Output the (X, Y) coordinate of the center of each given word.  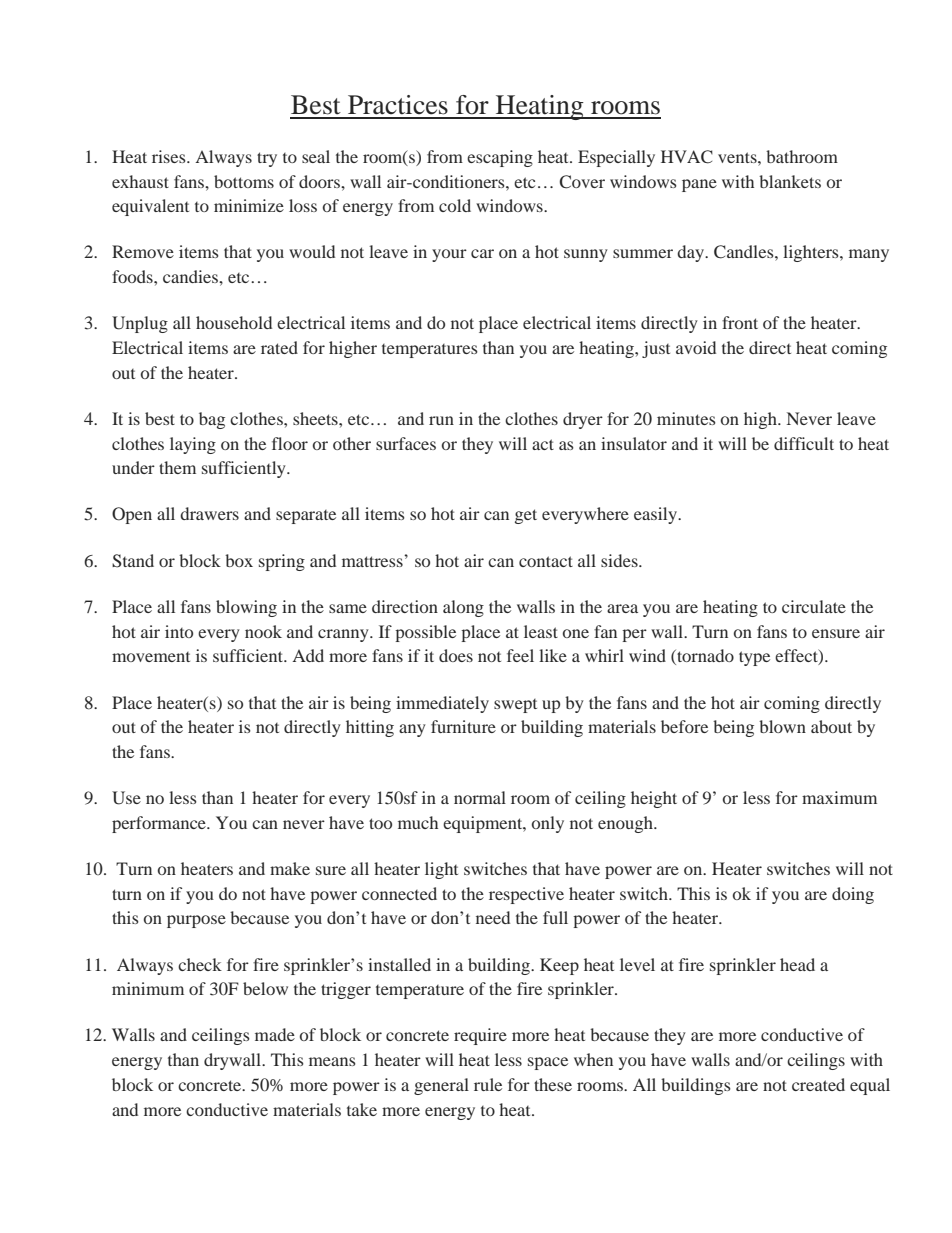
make (290, 868)
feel (520, 655)
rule (488, 1084)
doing (853, 895)
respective (526, 895)
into (179, 631)
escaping (500, 158)
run (441, 420)
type (754, 658)
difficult (804, 443)
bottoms (244, 181)
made (275, 1034)
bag (212, 420)
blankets (790, 181)
